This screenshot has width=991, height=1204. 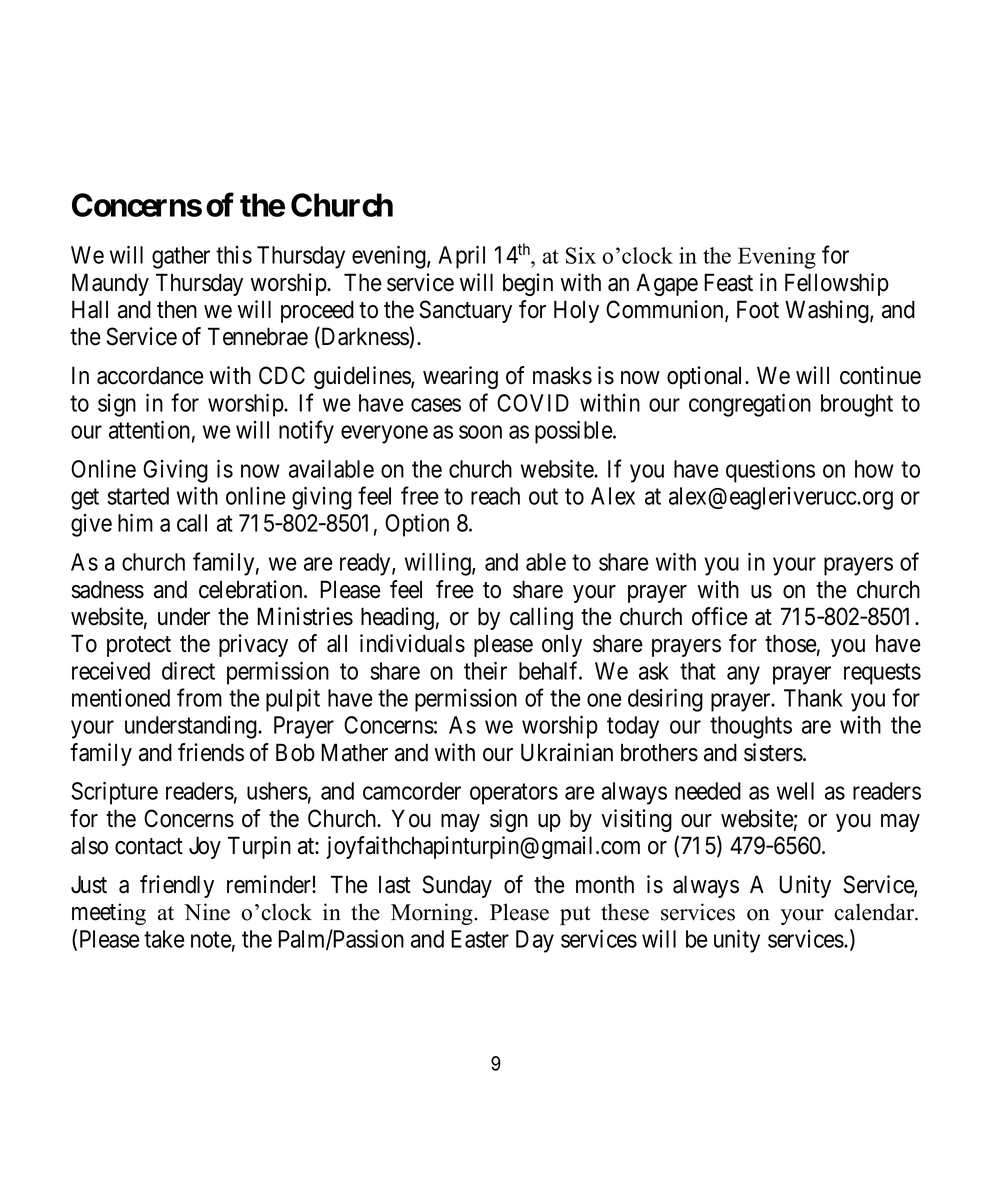 What do you see at coordinates (138, 496) in the screenshot?
I see `started` at bounding box center [138, 496].
